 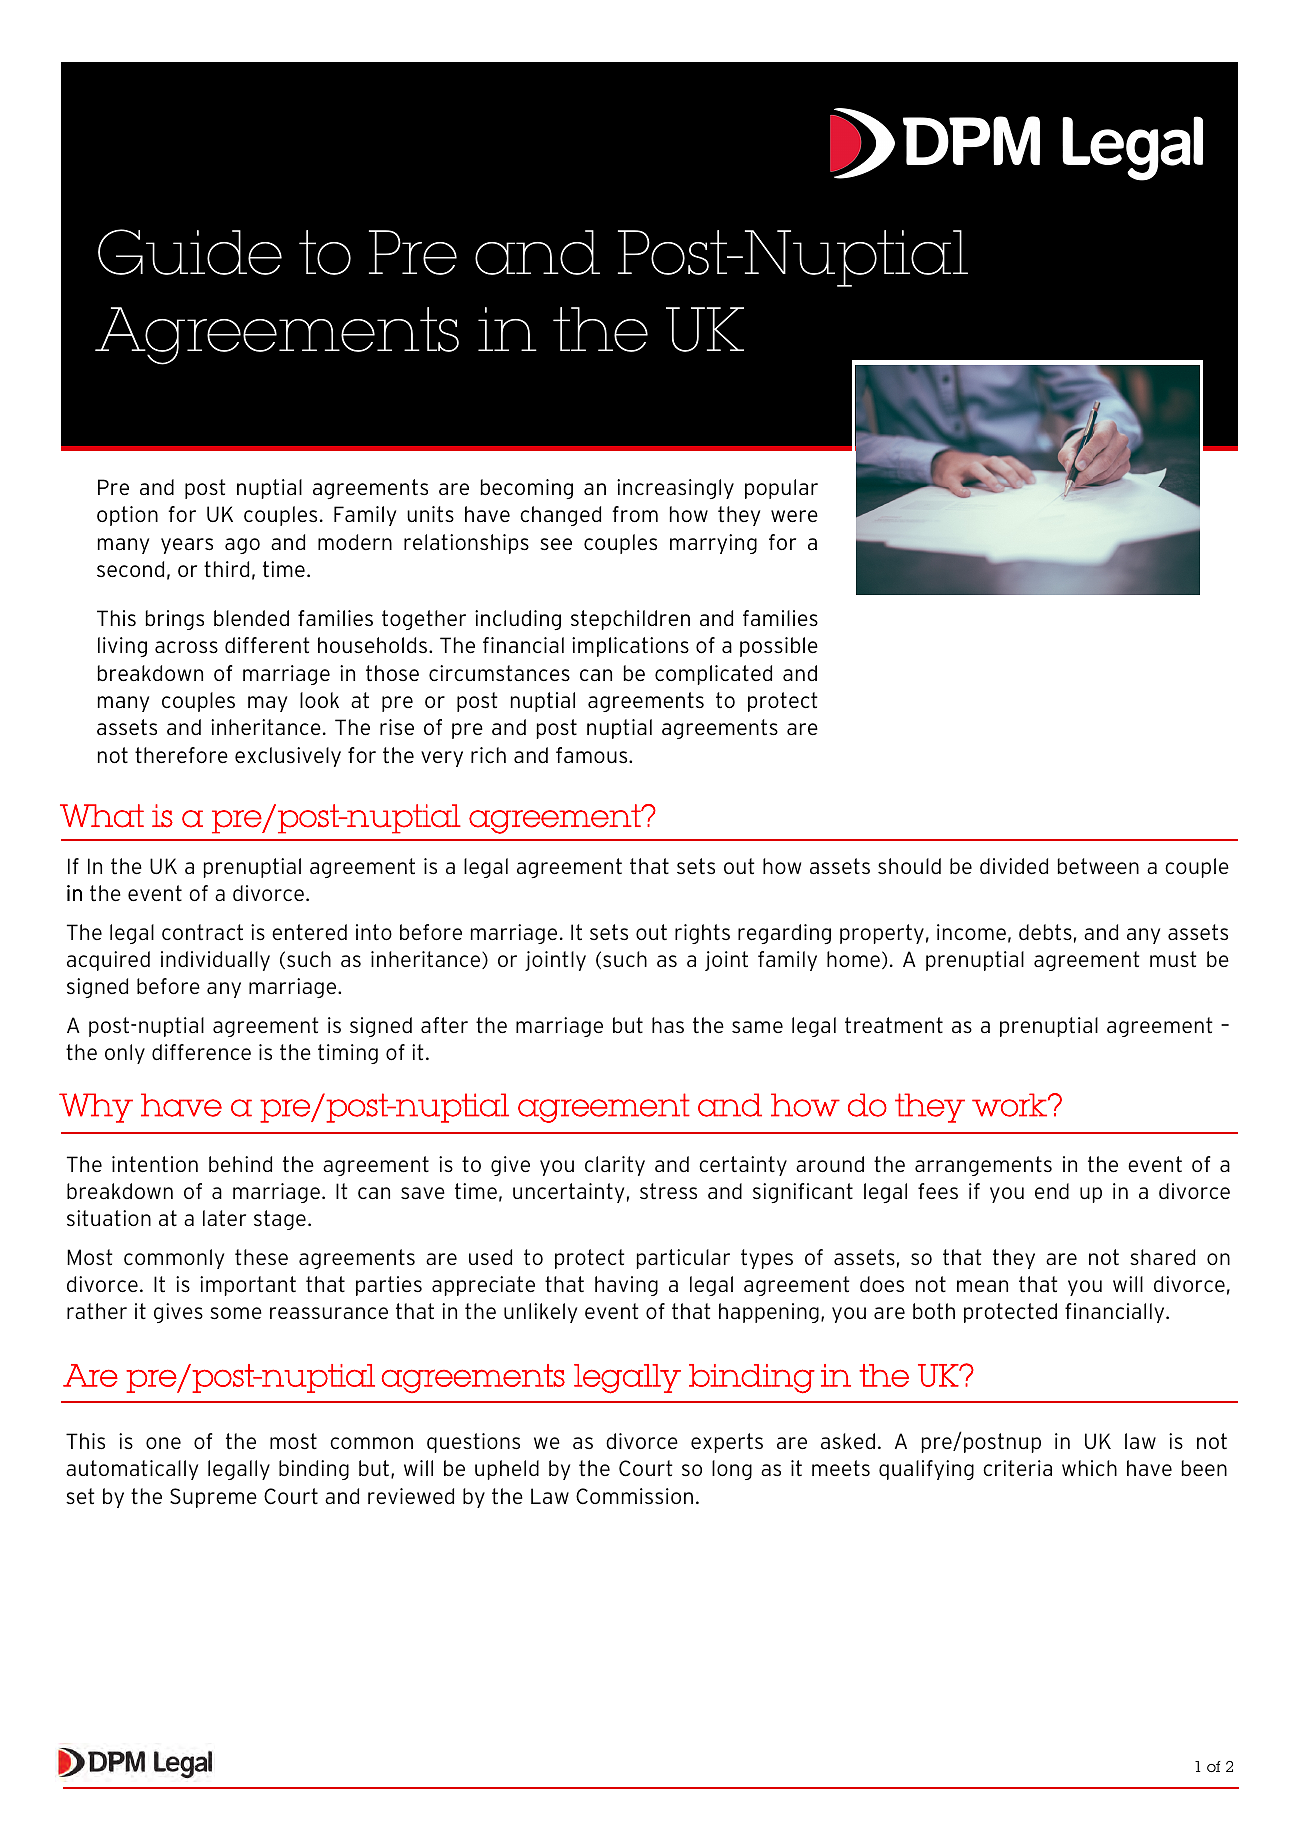 What do you see at coordinates (630, 620) in the page?
I see `stepchildren` at bounding box center [630, 620].
